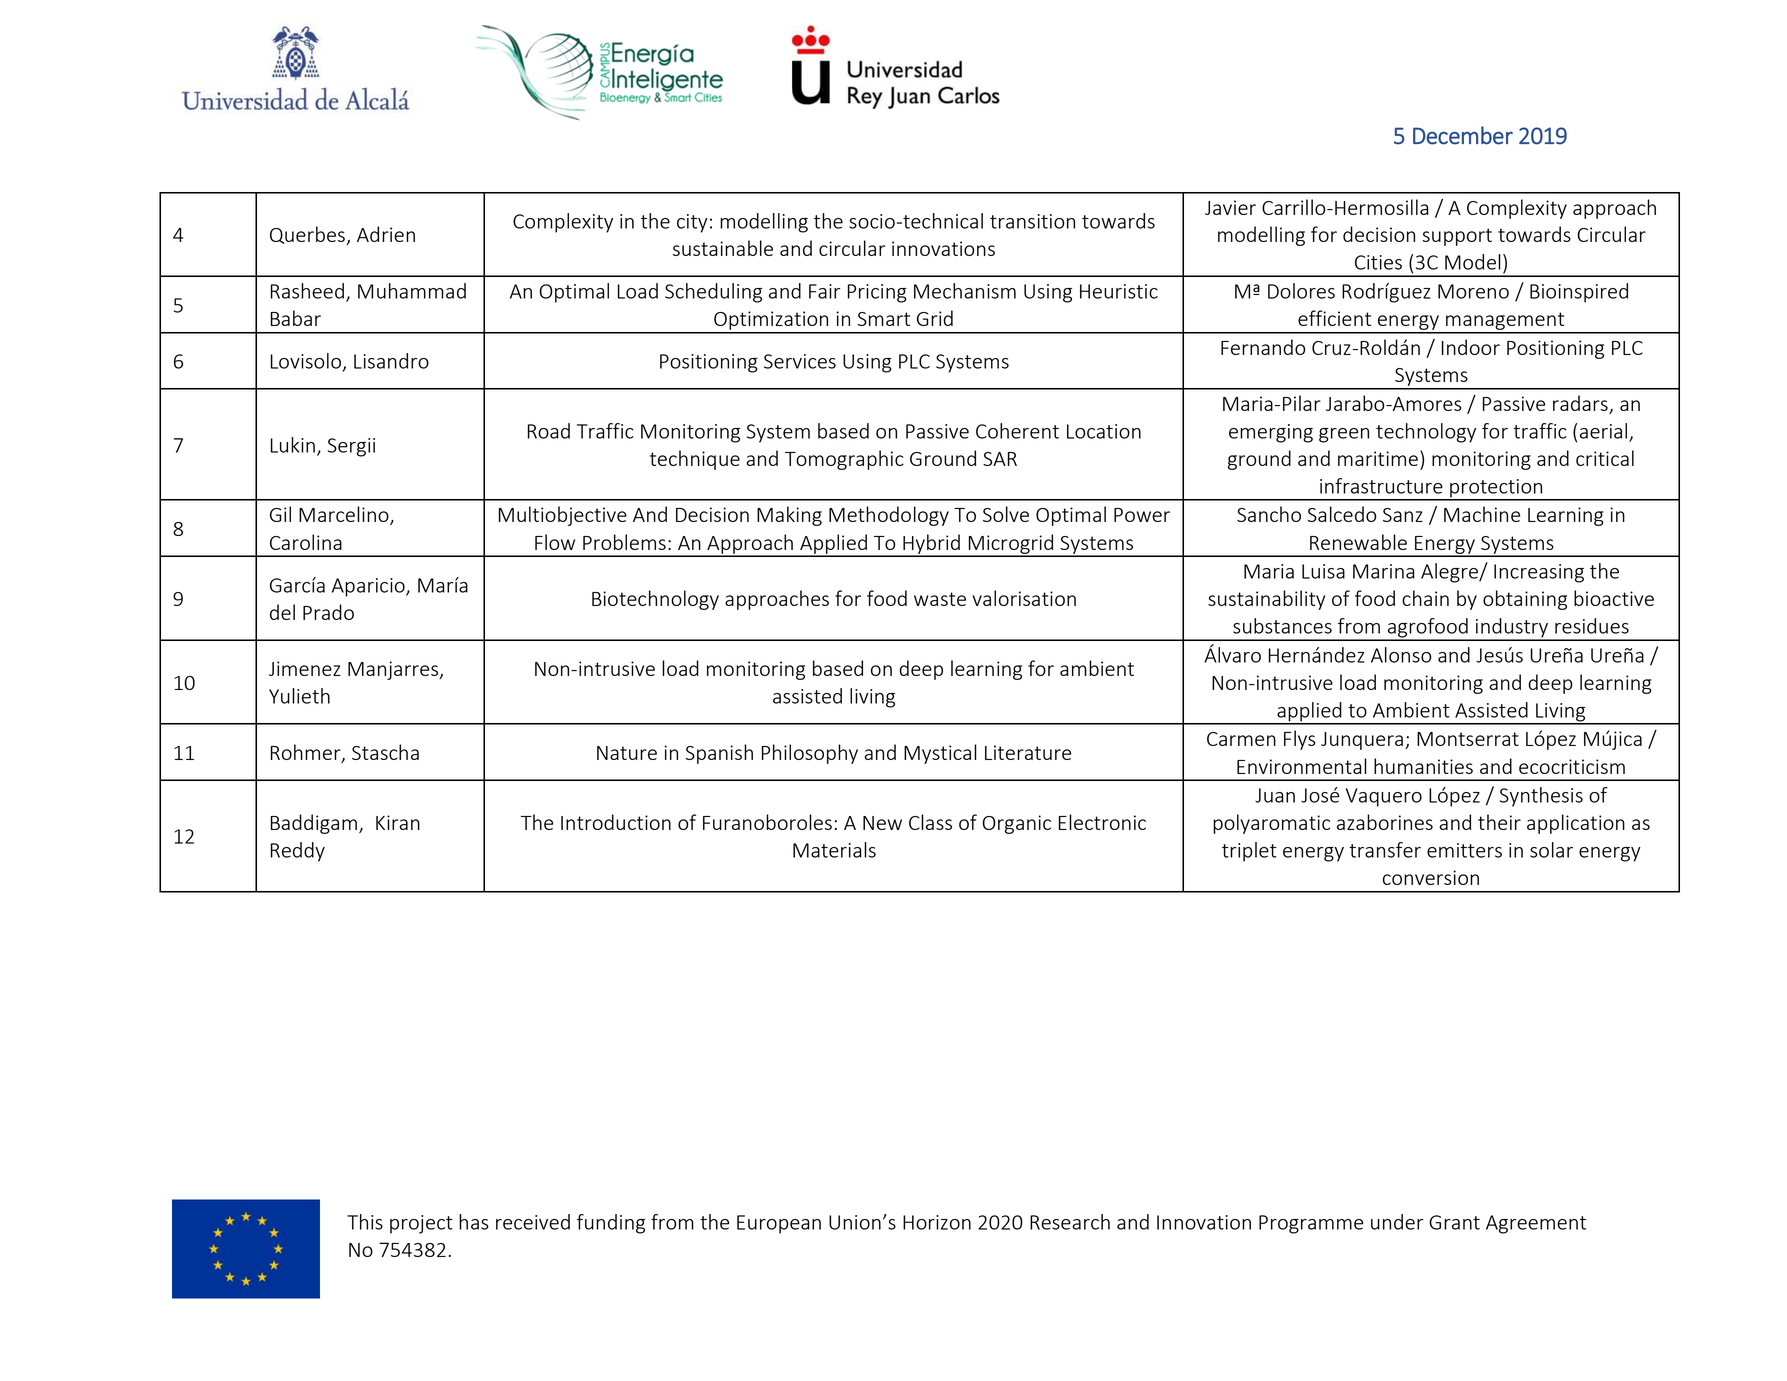 Image resolution: width=1787 pixels, height=1381 pixels. What do you see at coordinates (1464, 850) in the screenshot?
I see `emitters` at bounding box center [1464, 850].
